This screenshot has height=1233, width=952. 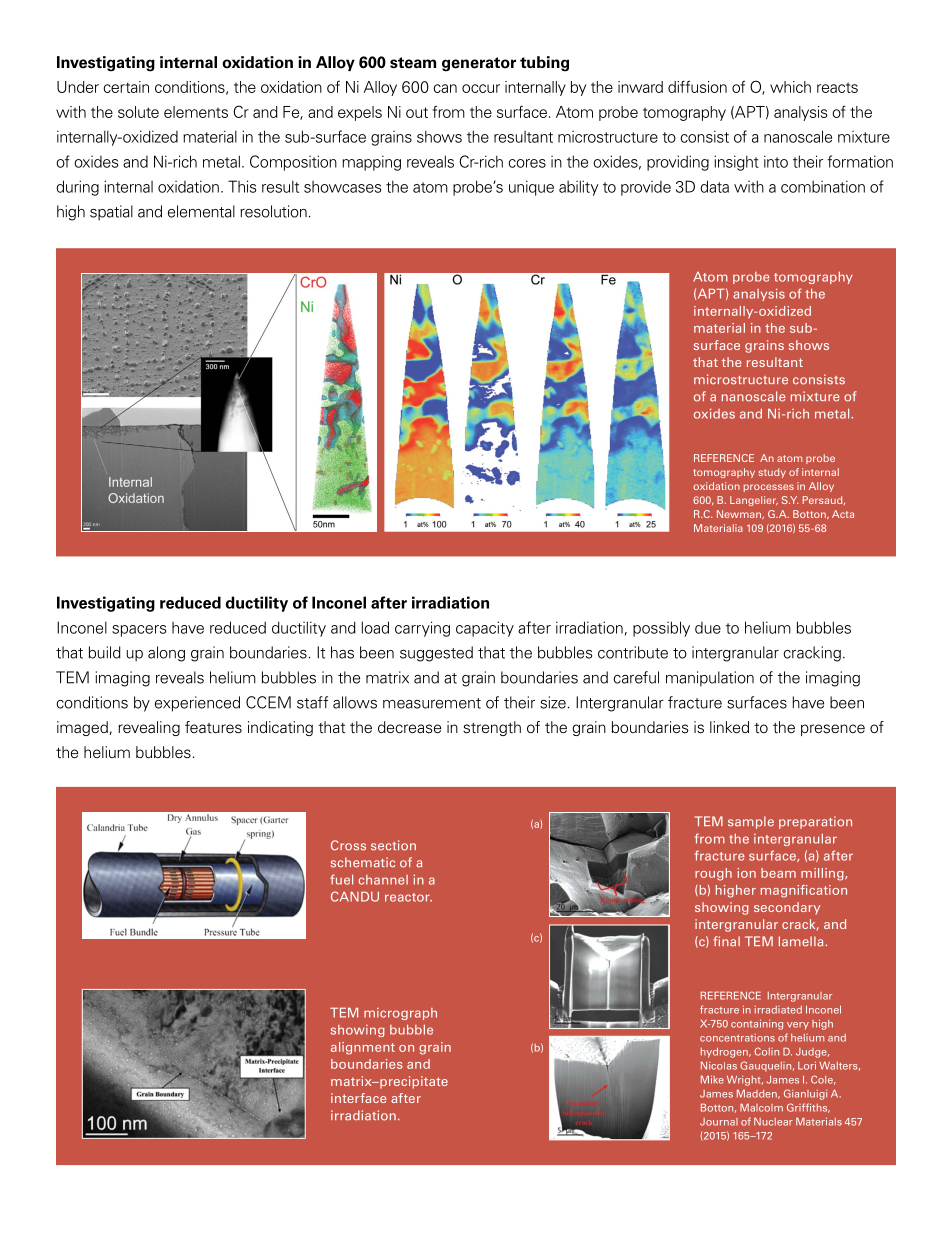 I want to click on reactor, so click(x=408, y=897).
